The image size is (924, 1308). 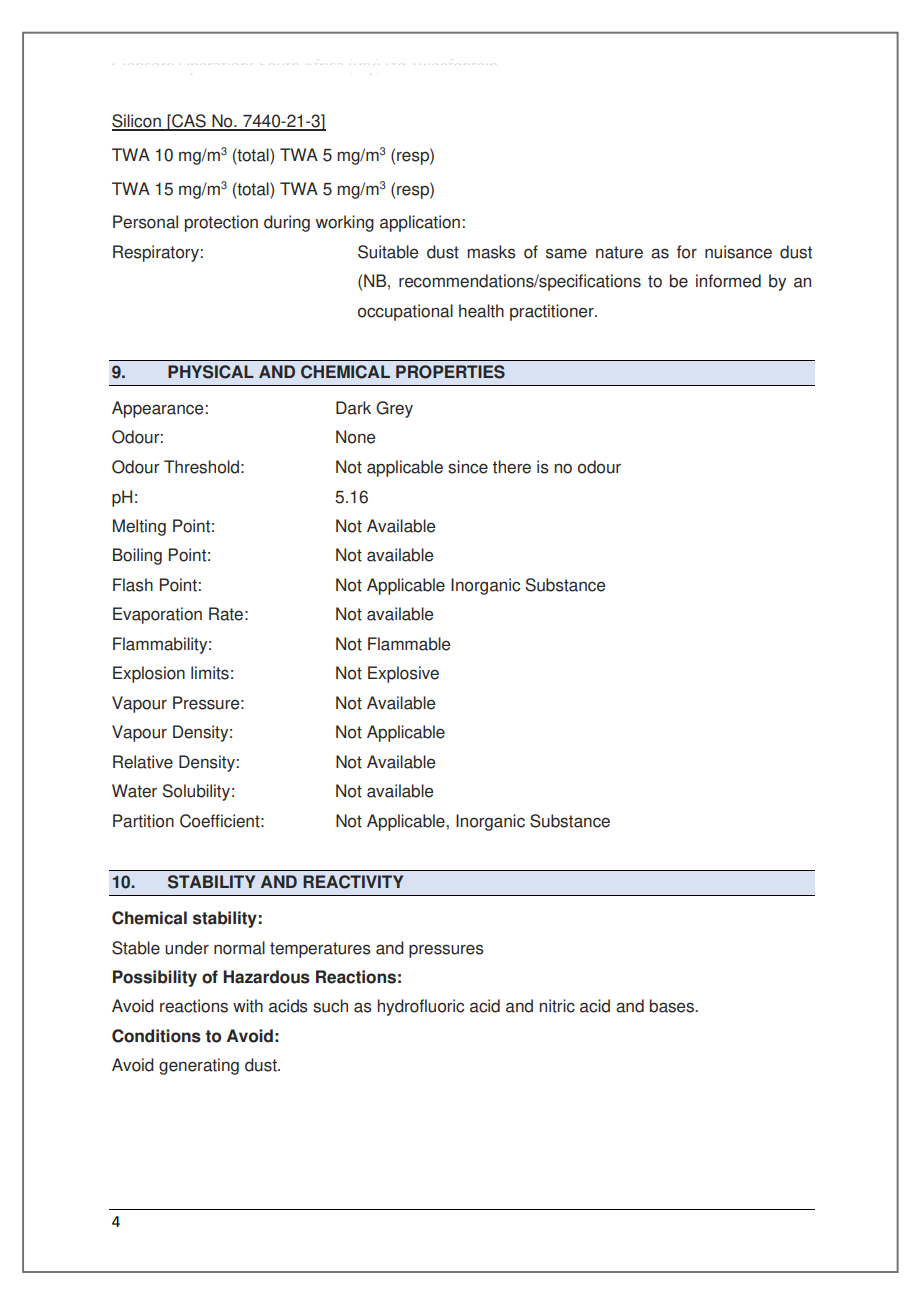 What do you see at coordinates (199, 1066) in the page?
I see `generating` at bounding box center [199, 1066].
